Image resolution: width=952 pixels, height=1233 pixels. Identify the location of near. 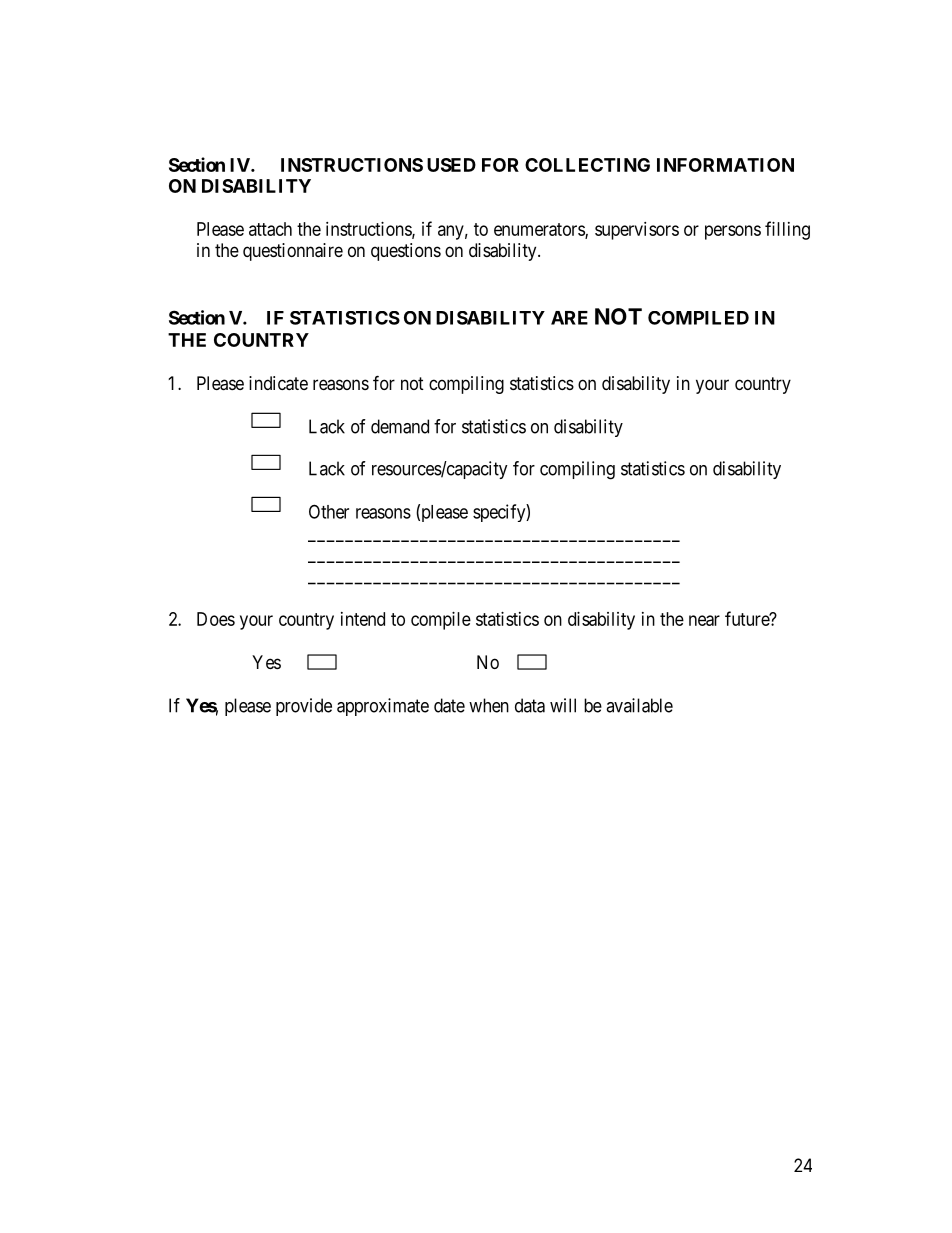
(704, 620).
